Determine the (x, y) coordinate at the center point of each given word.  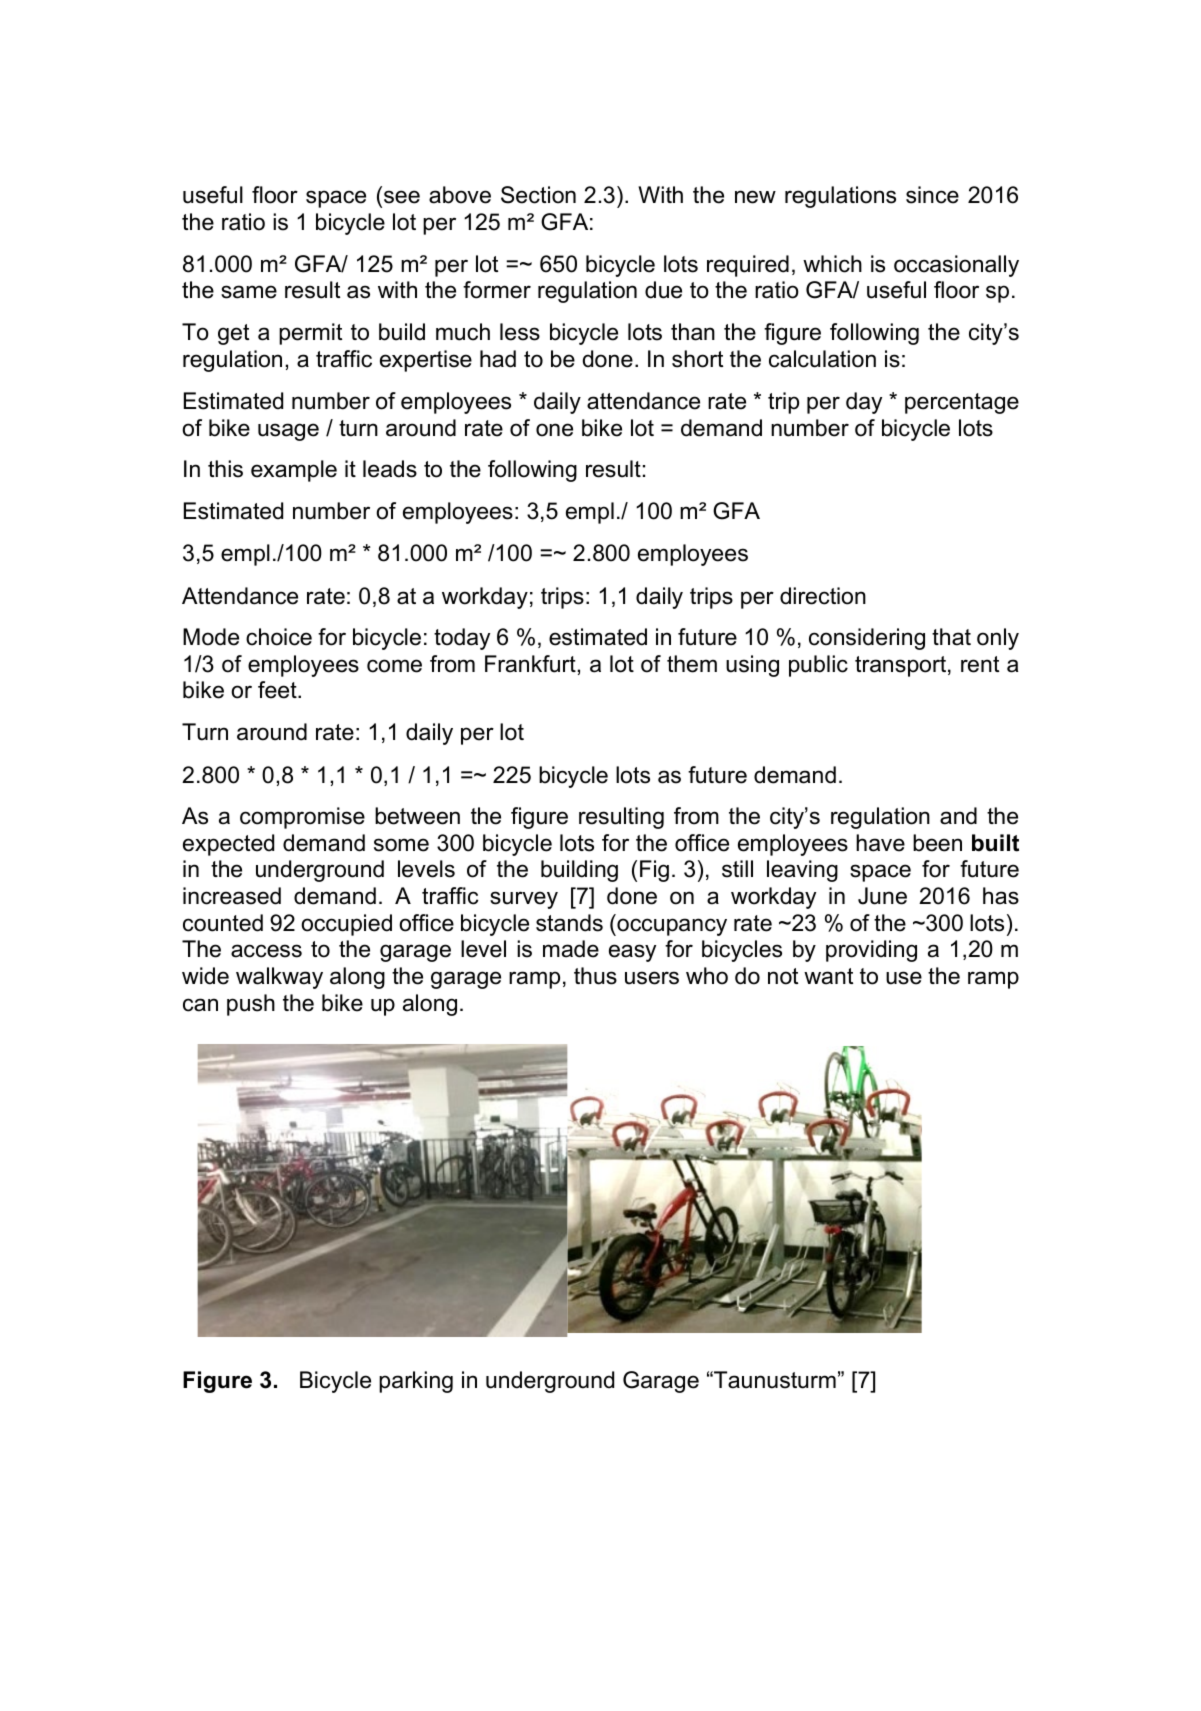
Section (538, 195)
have (880, 843)
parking (416, 1382)
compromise (302, 818)
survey (524, 900)
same (249, 292)
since (932, 195)
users (652, 978)
